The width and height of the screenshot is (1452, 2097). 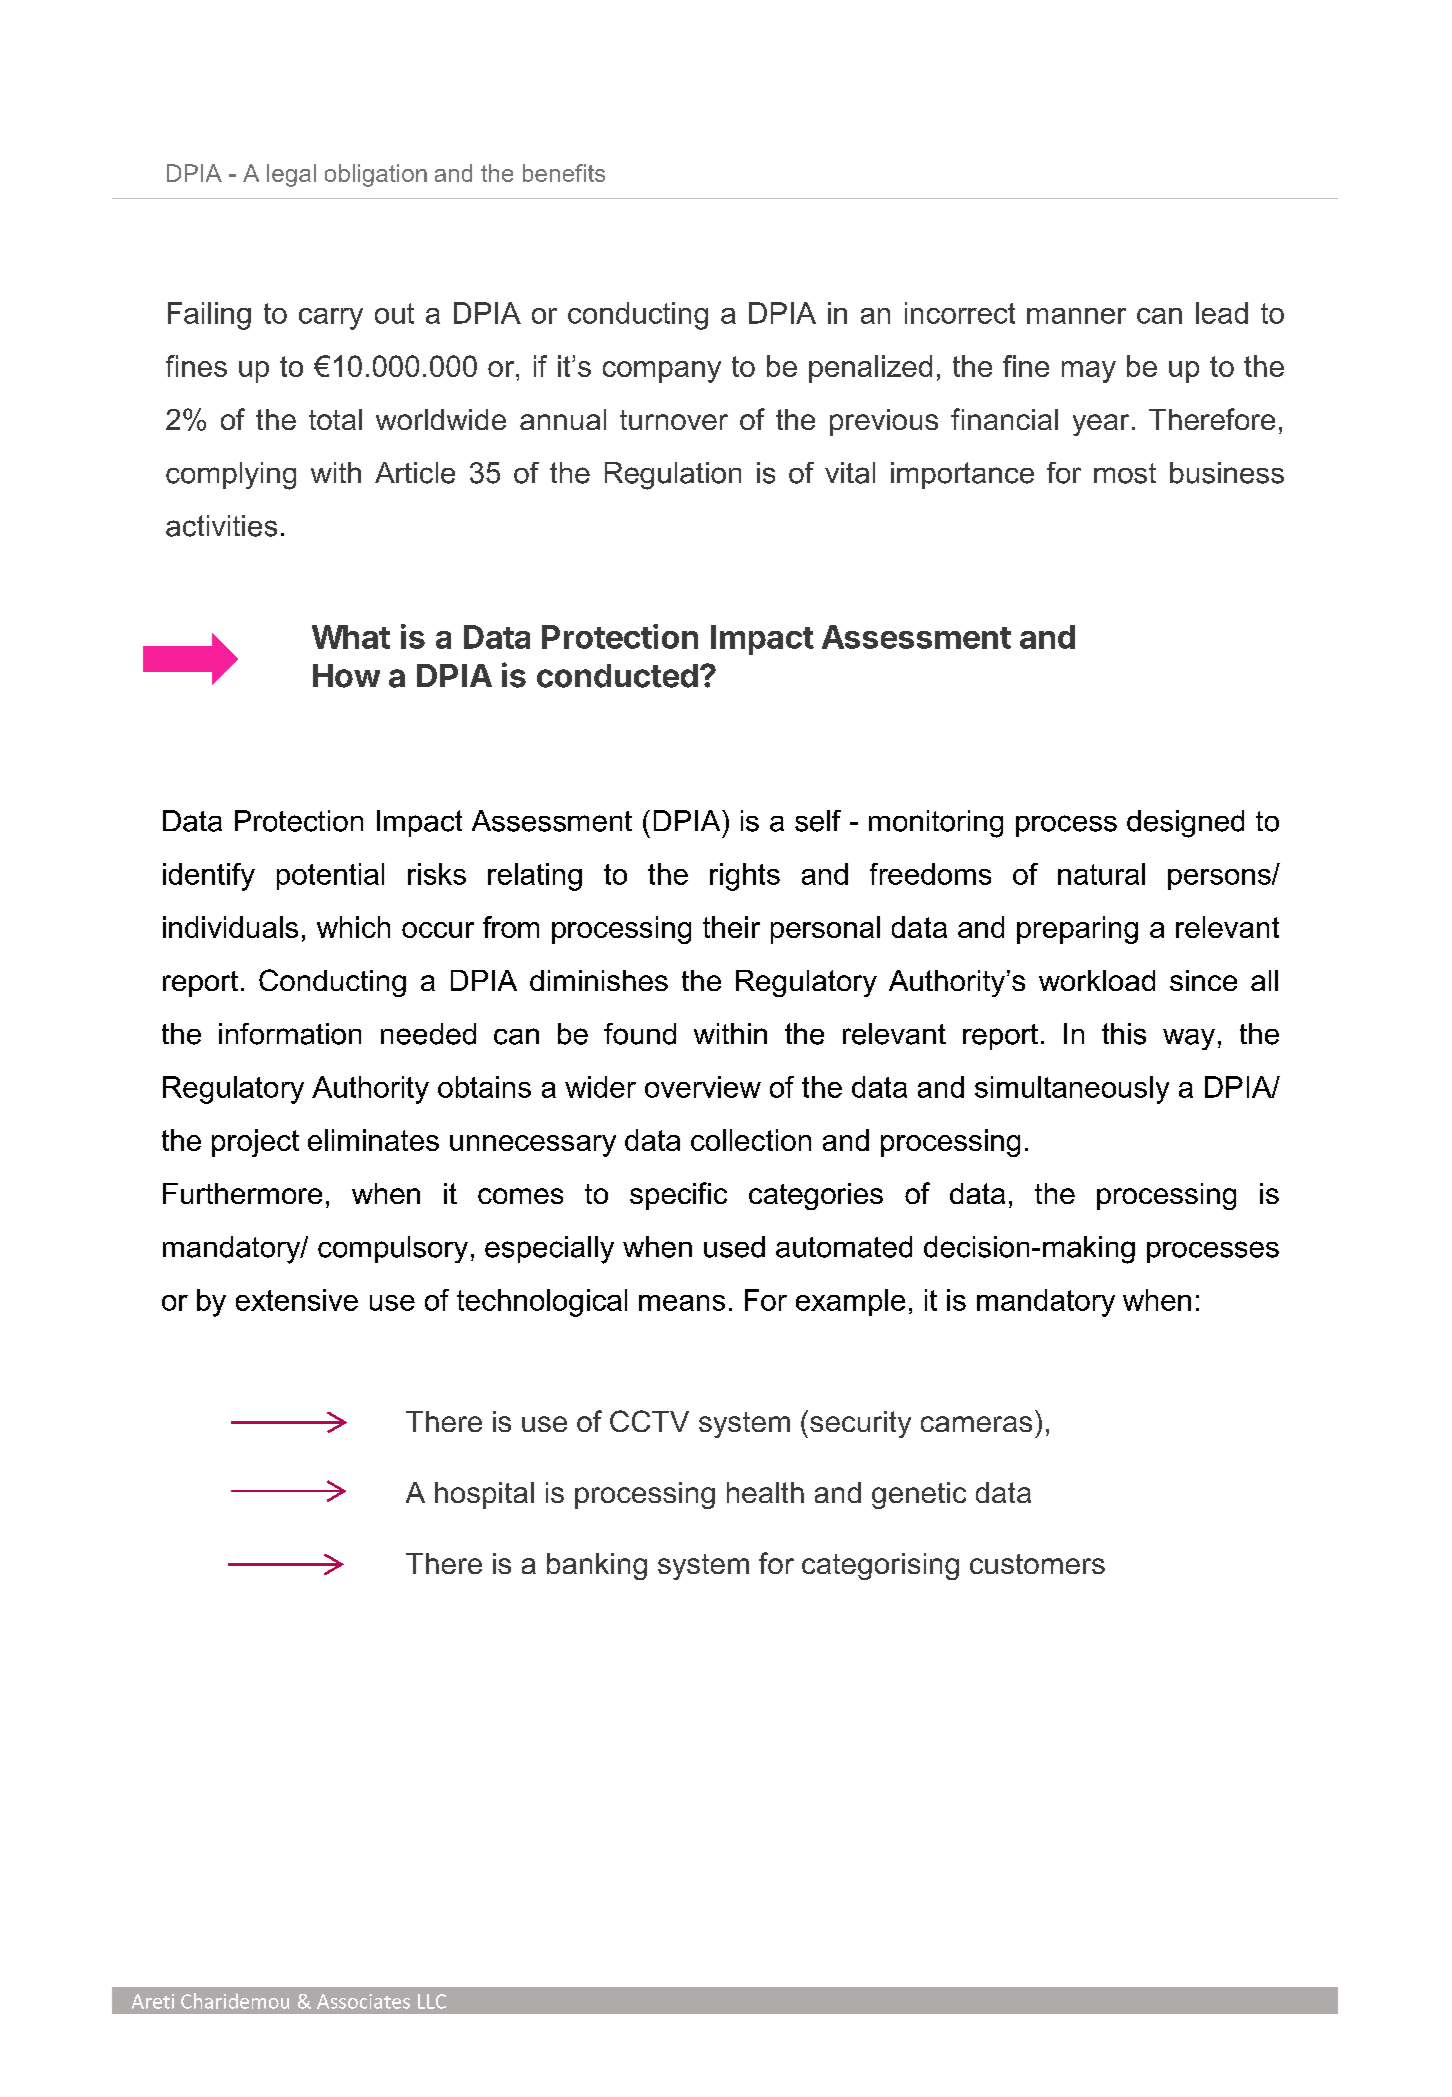 I want to click on legal, so click(x=291, y=175).
